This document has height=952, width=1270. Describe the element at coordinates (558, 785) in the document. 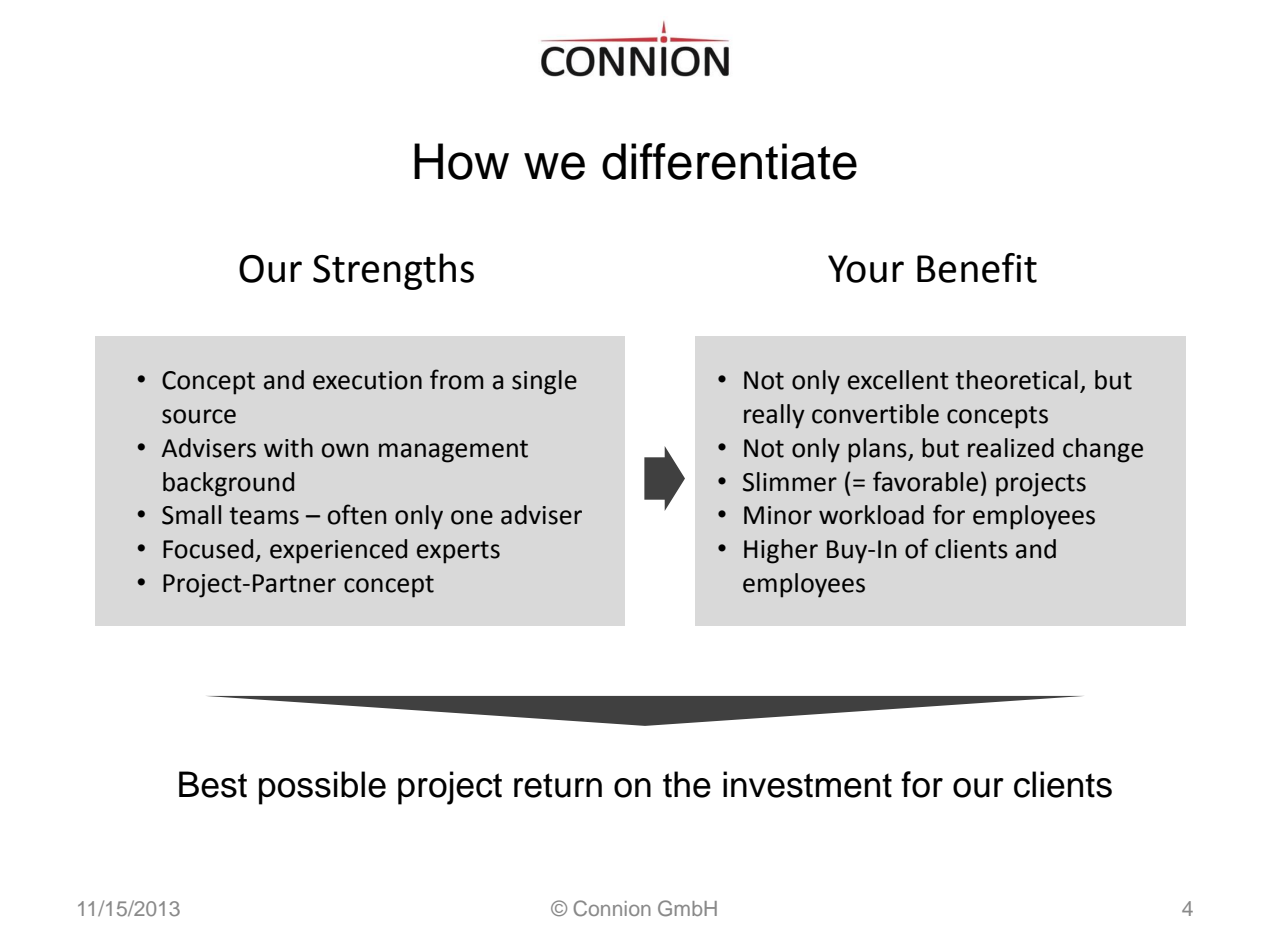

I see `return` at that location.
